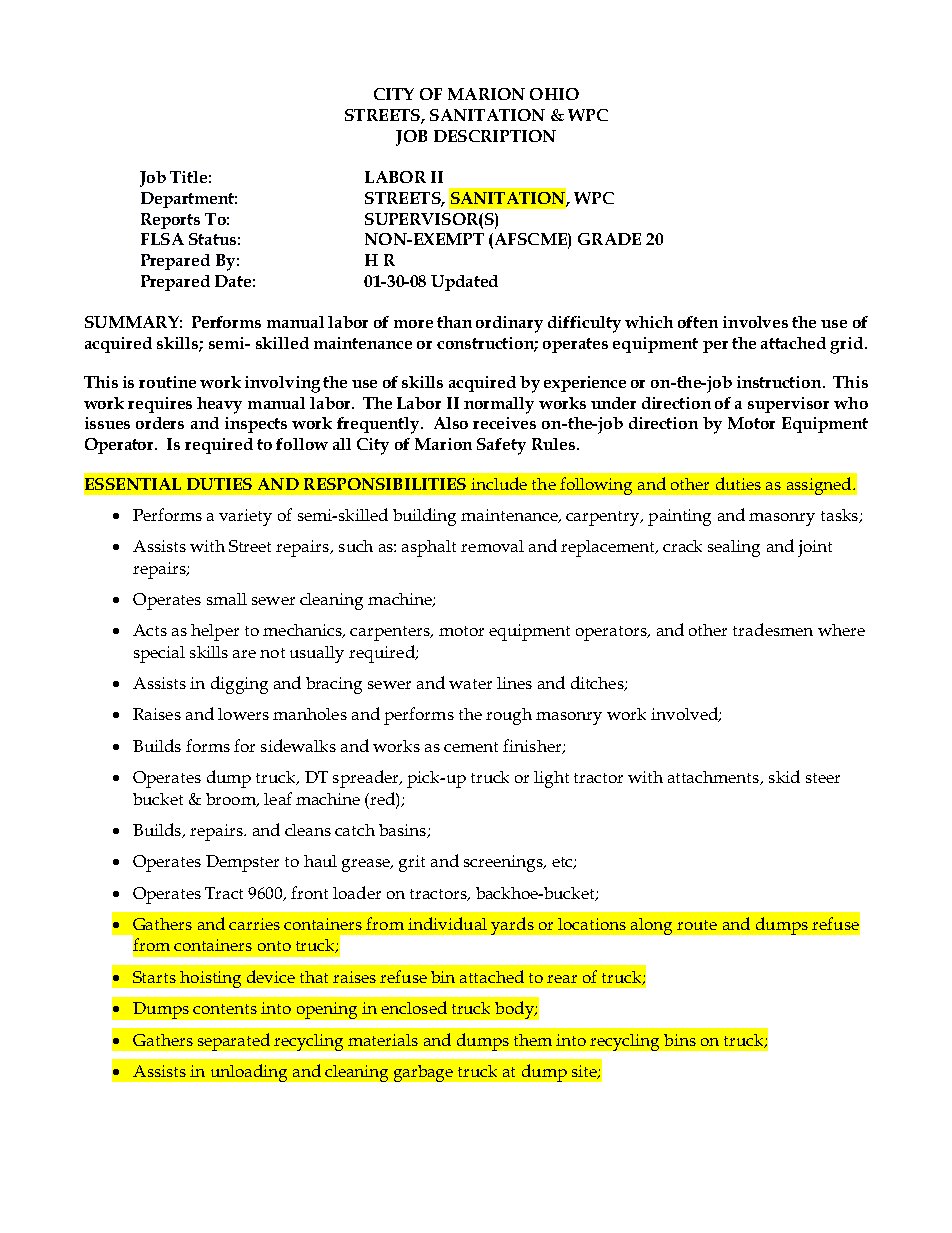 The image size is (952, 1233). Describe the element at coordinates (495, 136) in the image. I see `DESCRIPTION` at that location.
